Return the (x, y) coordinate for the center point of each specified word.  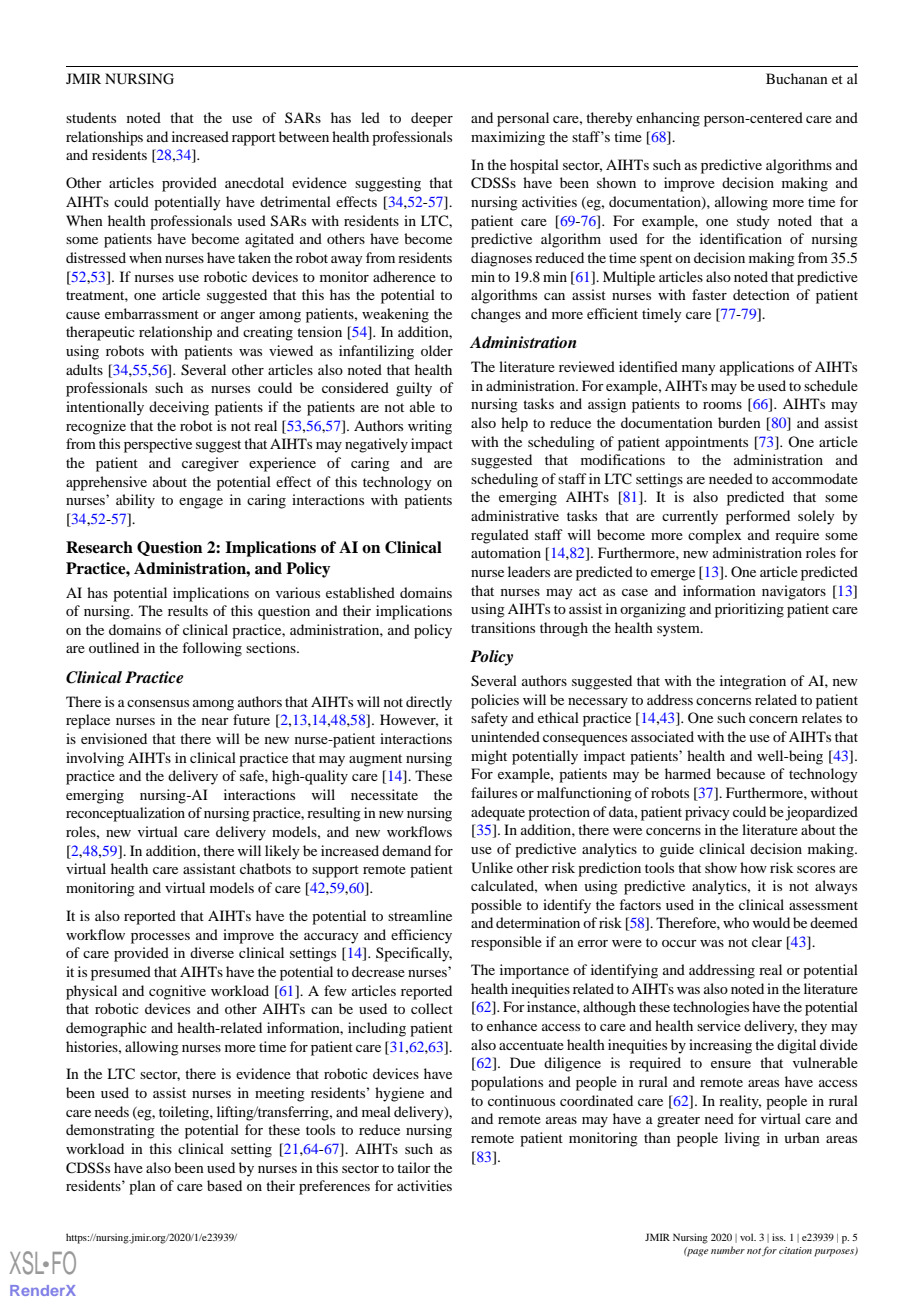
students (91, 117)
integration (753, 682)
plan (142, 1187)
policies (495, 701)
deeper (432, 119)
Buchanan (797, 78)
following (212, 649)
